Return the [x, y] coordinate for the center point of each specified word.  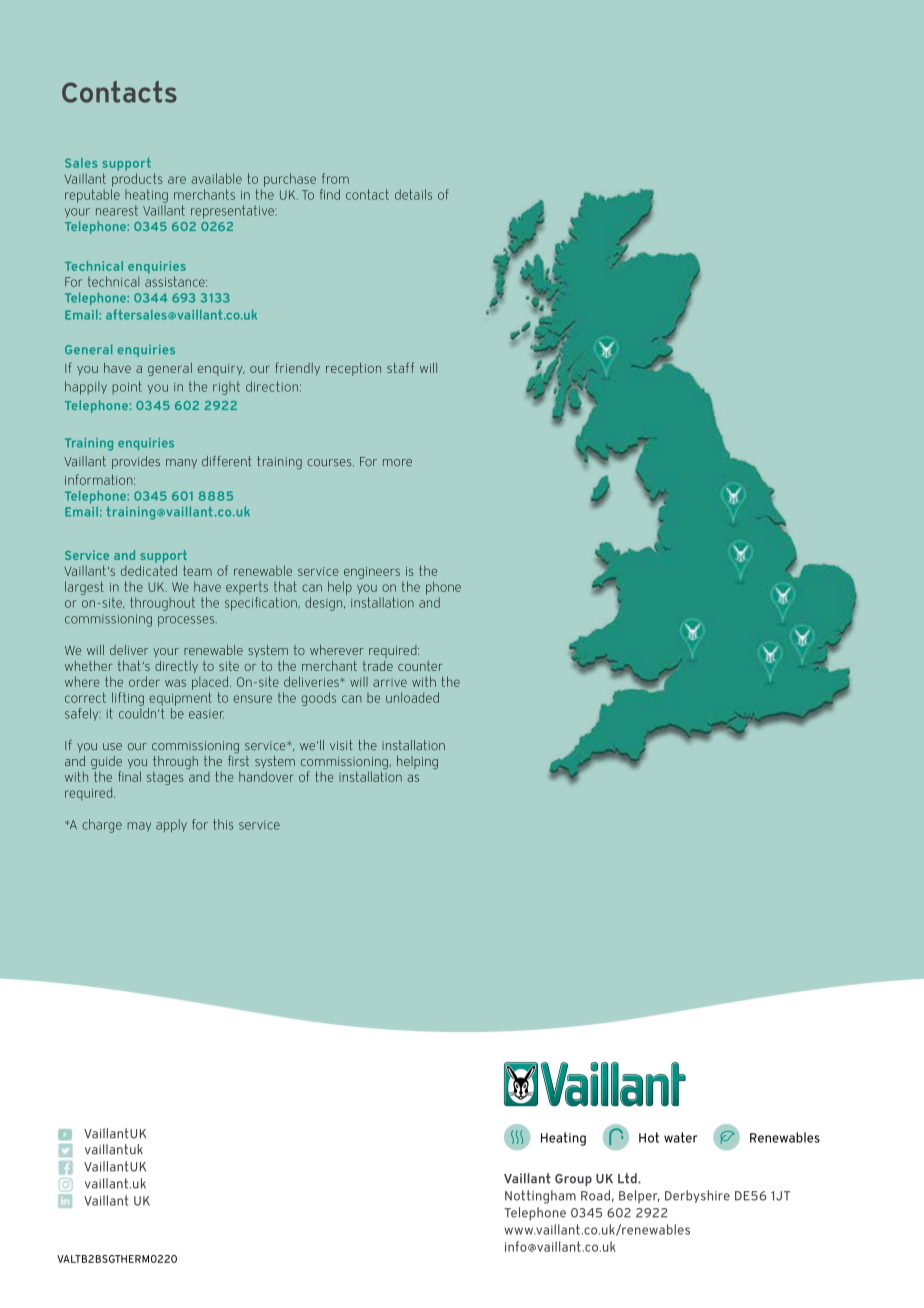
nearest [117, 210]
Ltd [628, 1178]
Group [573, 1180]
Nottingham [540, 1197]
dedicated [149, 570]
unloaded [412, 697]
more [397, 463]
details [413, 194]
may [139, 827]
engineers [372, 573]
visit [341, 745]
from [335, 178]
